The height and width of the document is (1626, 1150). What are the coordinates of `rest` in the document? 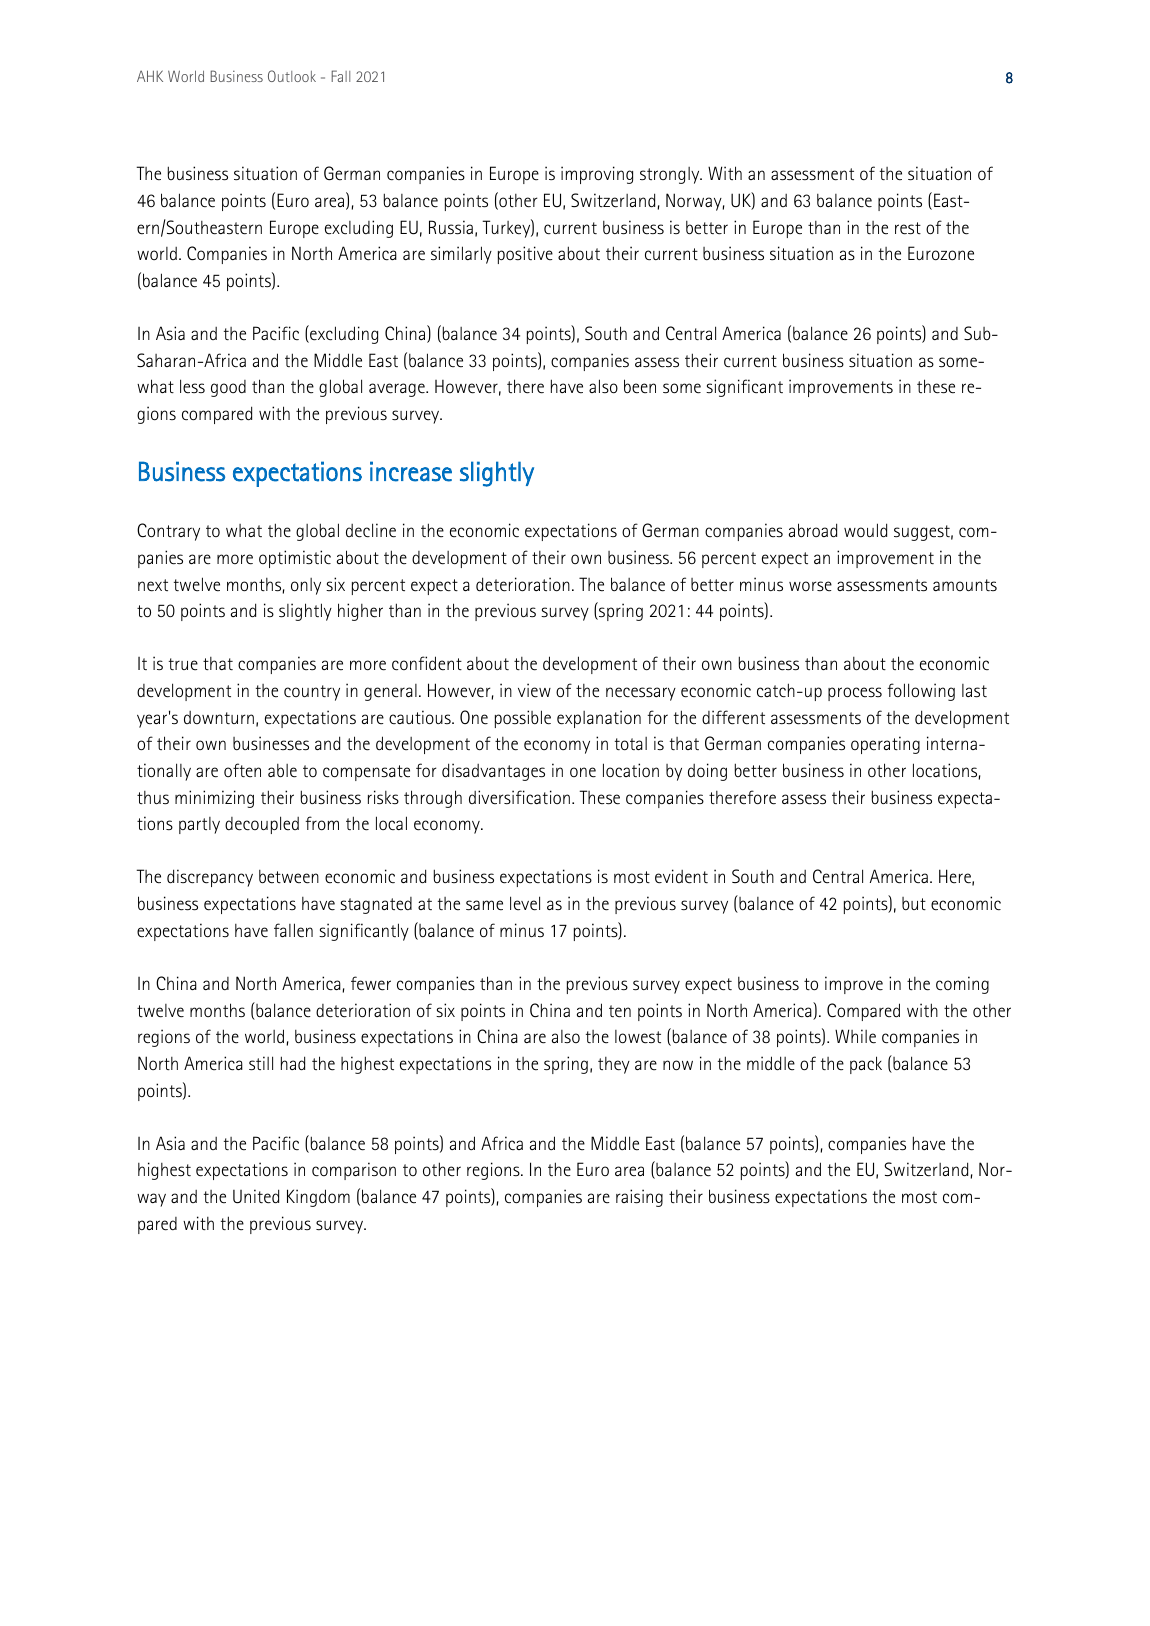 It's located at (908, 228).
